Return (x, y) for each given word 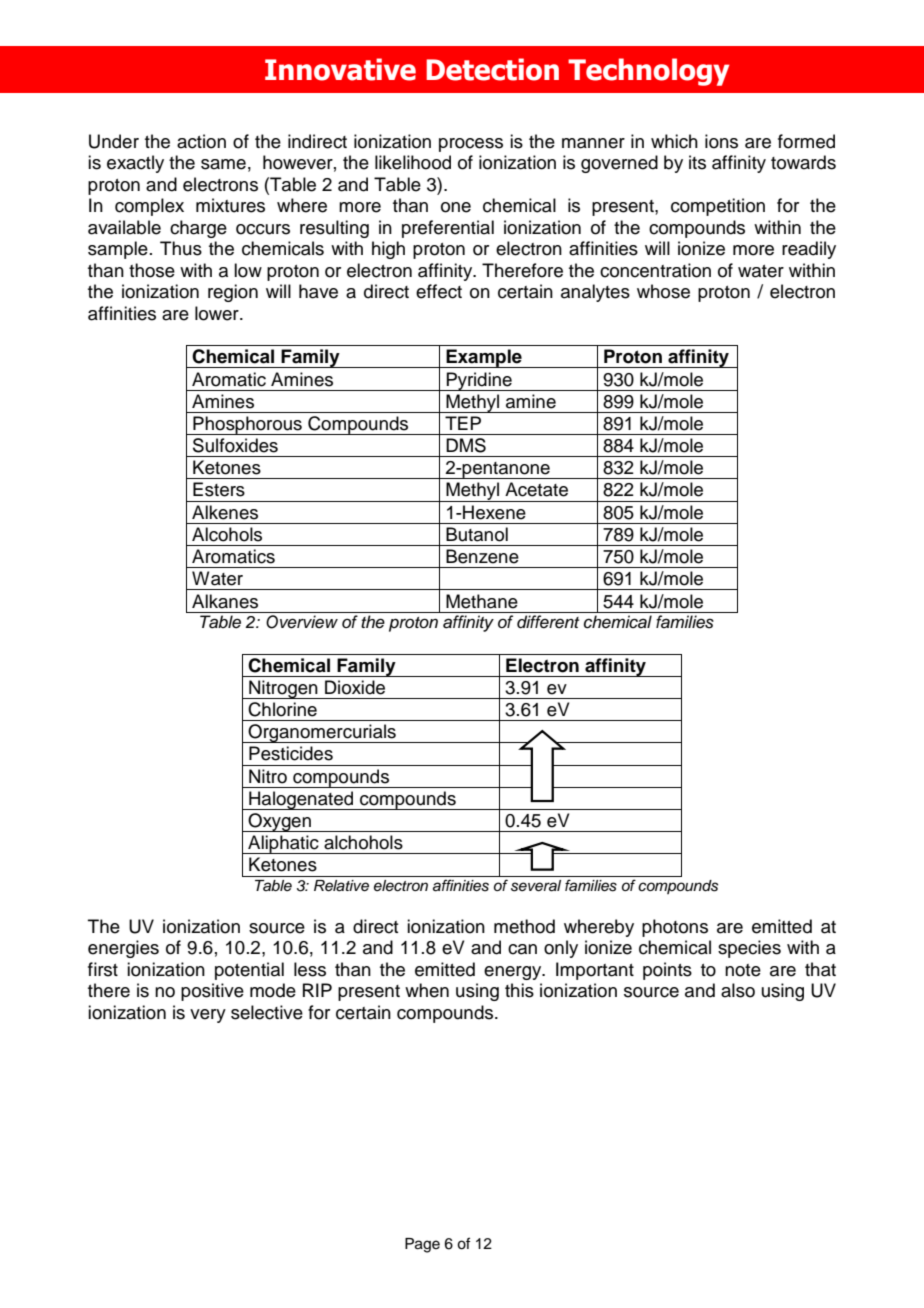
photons (675, 928)
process (471, 145)
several (536, 886)
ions (721, 141)
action (201, 141)
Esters (219, 489)
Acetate (536, 489)
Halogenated (301, 800)
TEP (463, 423)
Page (422, 1245)
